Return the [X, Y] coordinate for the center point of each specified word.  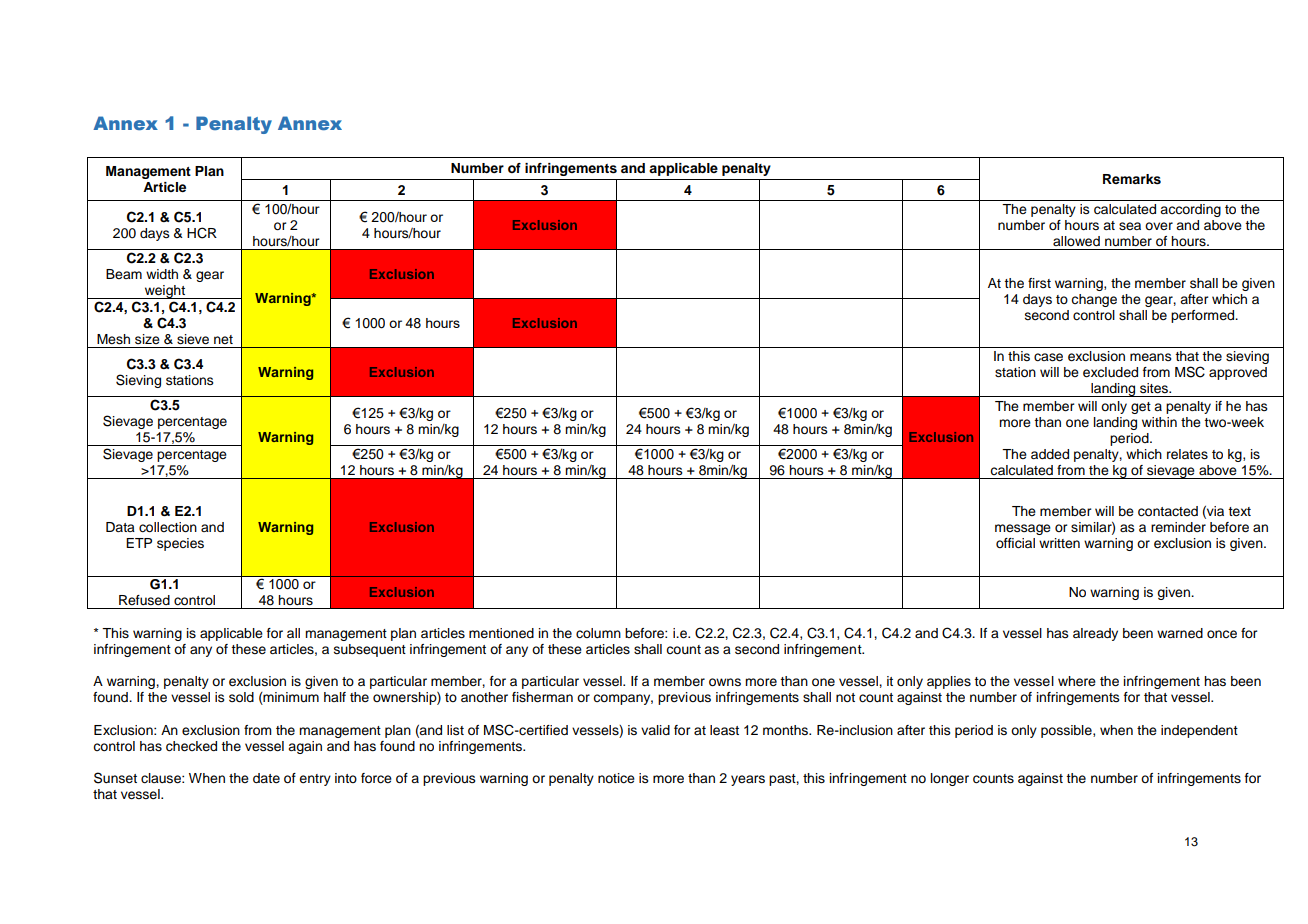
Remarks [1132, 179]
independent [1199, 731]
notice [616, 778]
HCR [202, 233]
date [266, 778]
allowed [1076, 241]
